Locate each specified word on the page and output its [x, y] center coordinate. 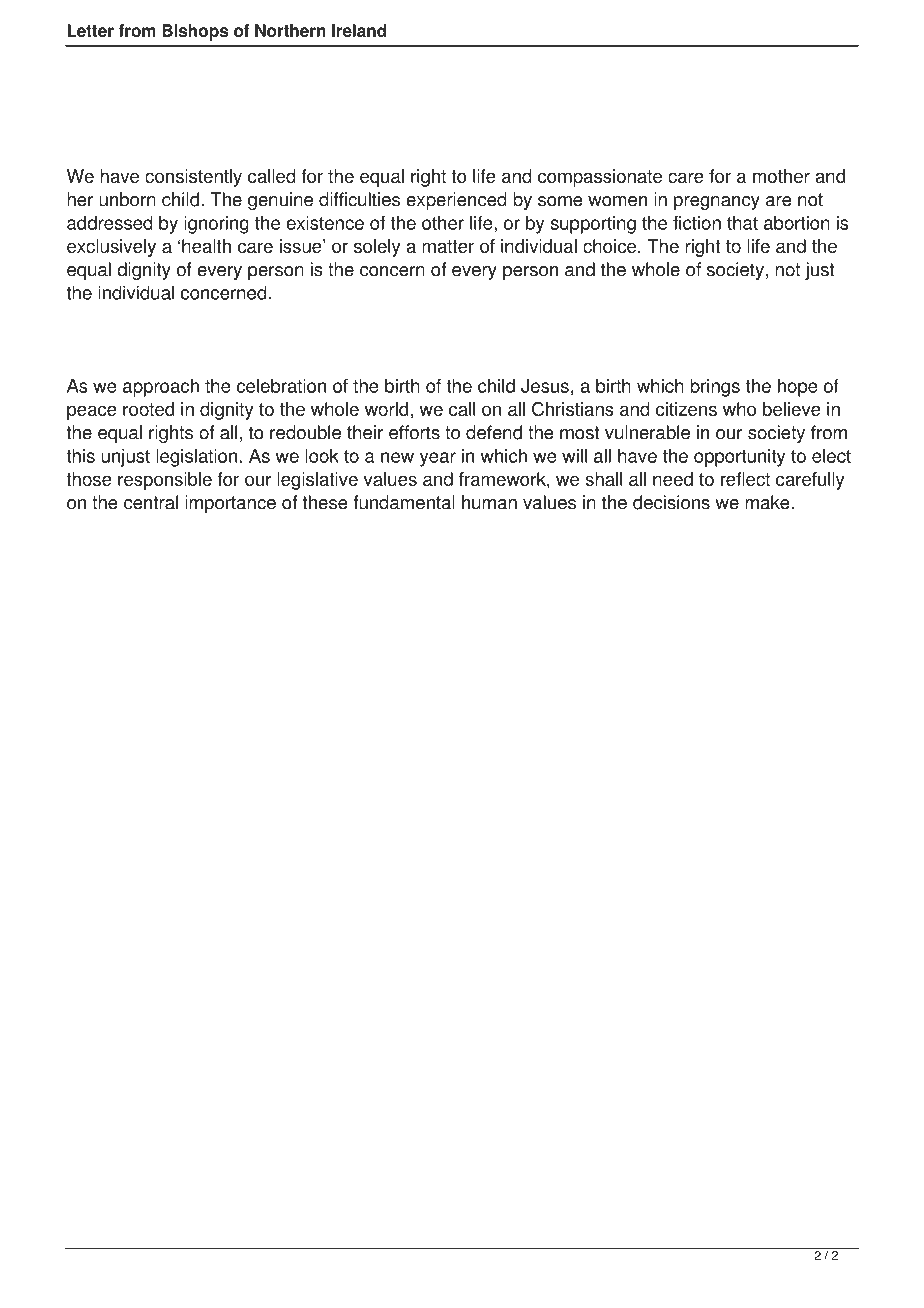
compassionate [600, 178]
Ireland [359, 30]
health [206, 246]
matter [448, 246]
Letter [91, 30]
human [489, 502]
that [742, 223]
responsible [165, 481]
